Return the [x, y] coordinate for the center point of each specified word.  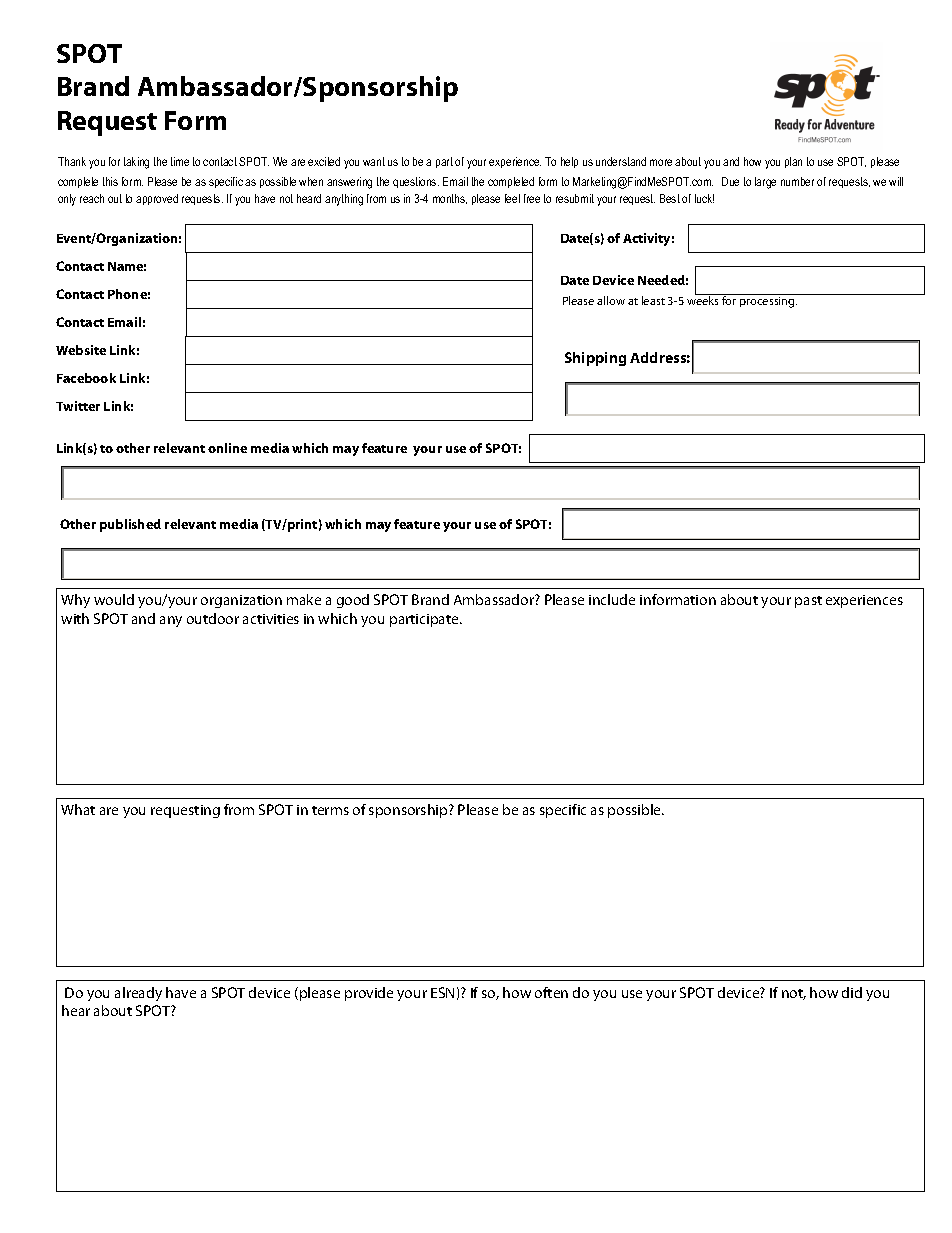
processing [768, 302]
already [138, 994]
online [227, 448]
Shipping [595, 359]
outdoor [213, 618]
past [808, 602]
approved [157, 199]
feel [512, 198]
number [797, 181]
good [353, 601]
